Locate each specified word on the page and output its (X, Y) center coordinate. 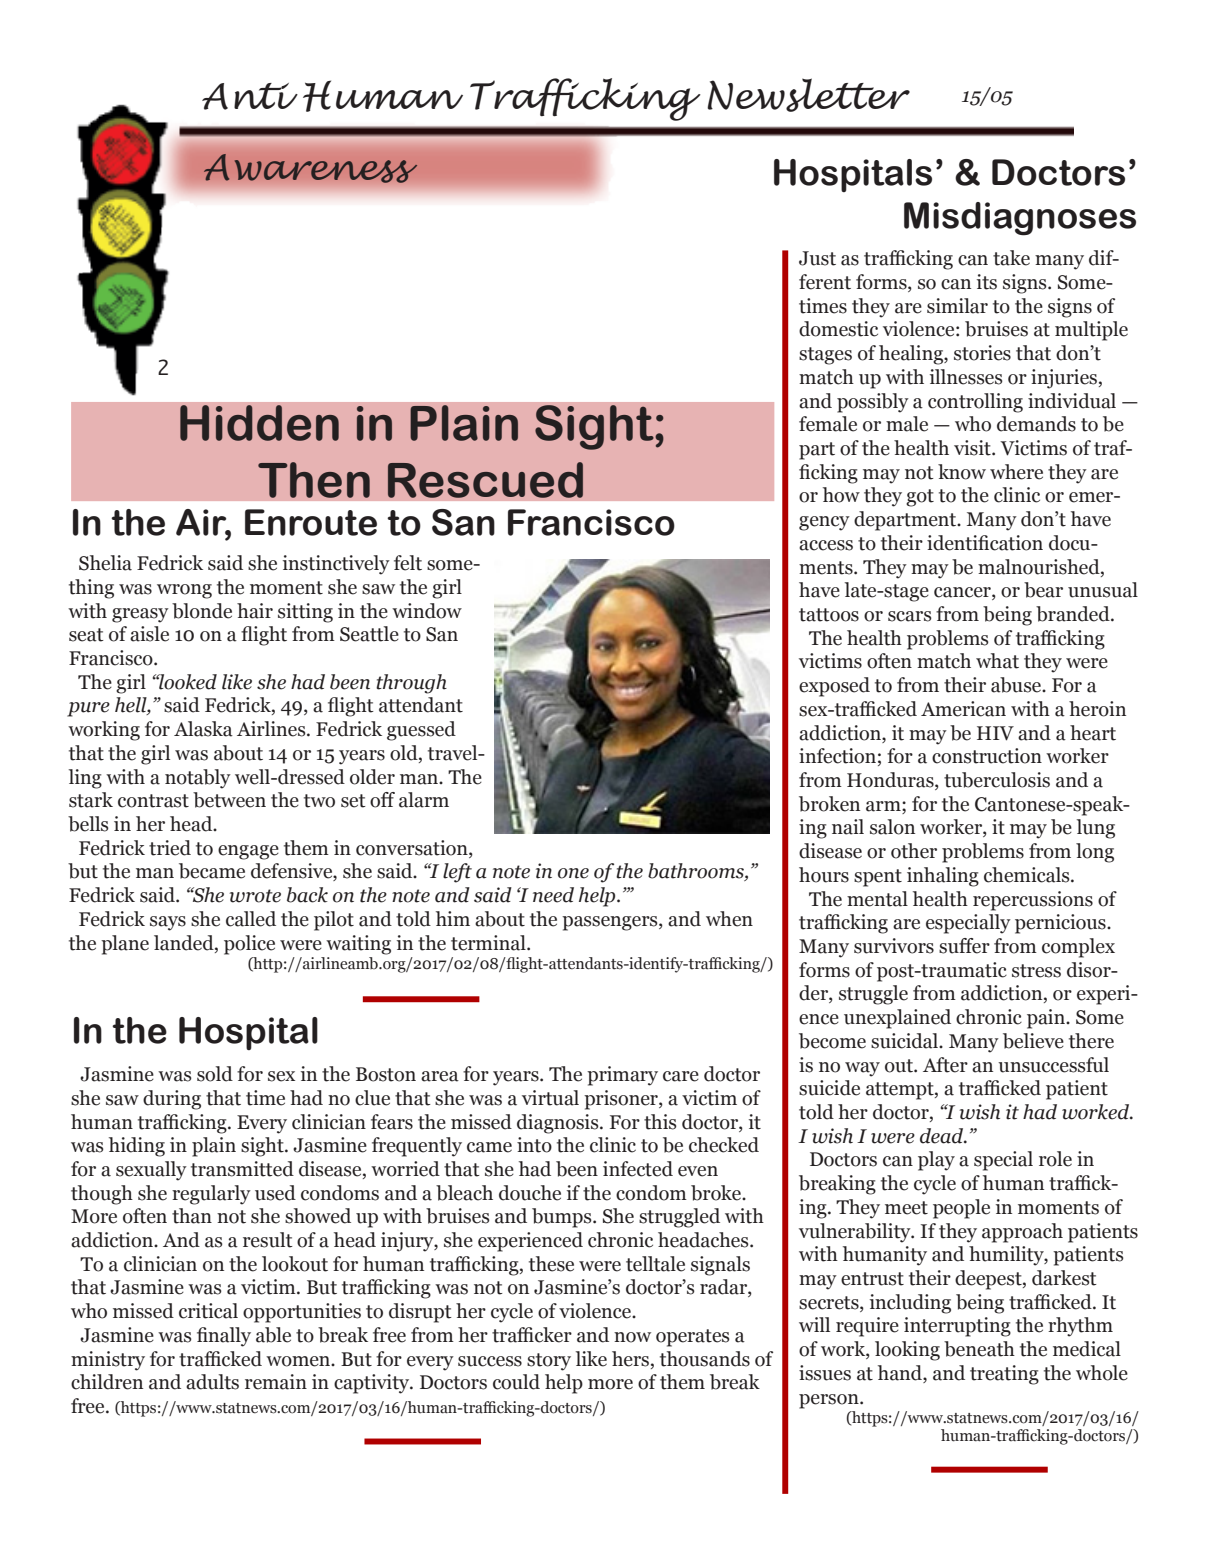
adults (212, 1382)
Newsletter (808, 95)
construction (987, 756)
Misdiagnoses (1020, 219)
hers (632, 1359)
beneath (979, 1349)
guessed (421, 731)
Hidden (259, 423)
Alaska (203, 729)
